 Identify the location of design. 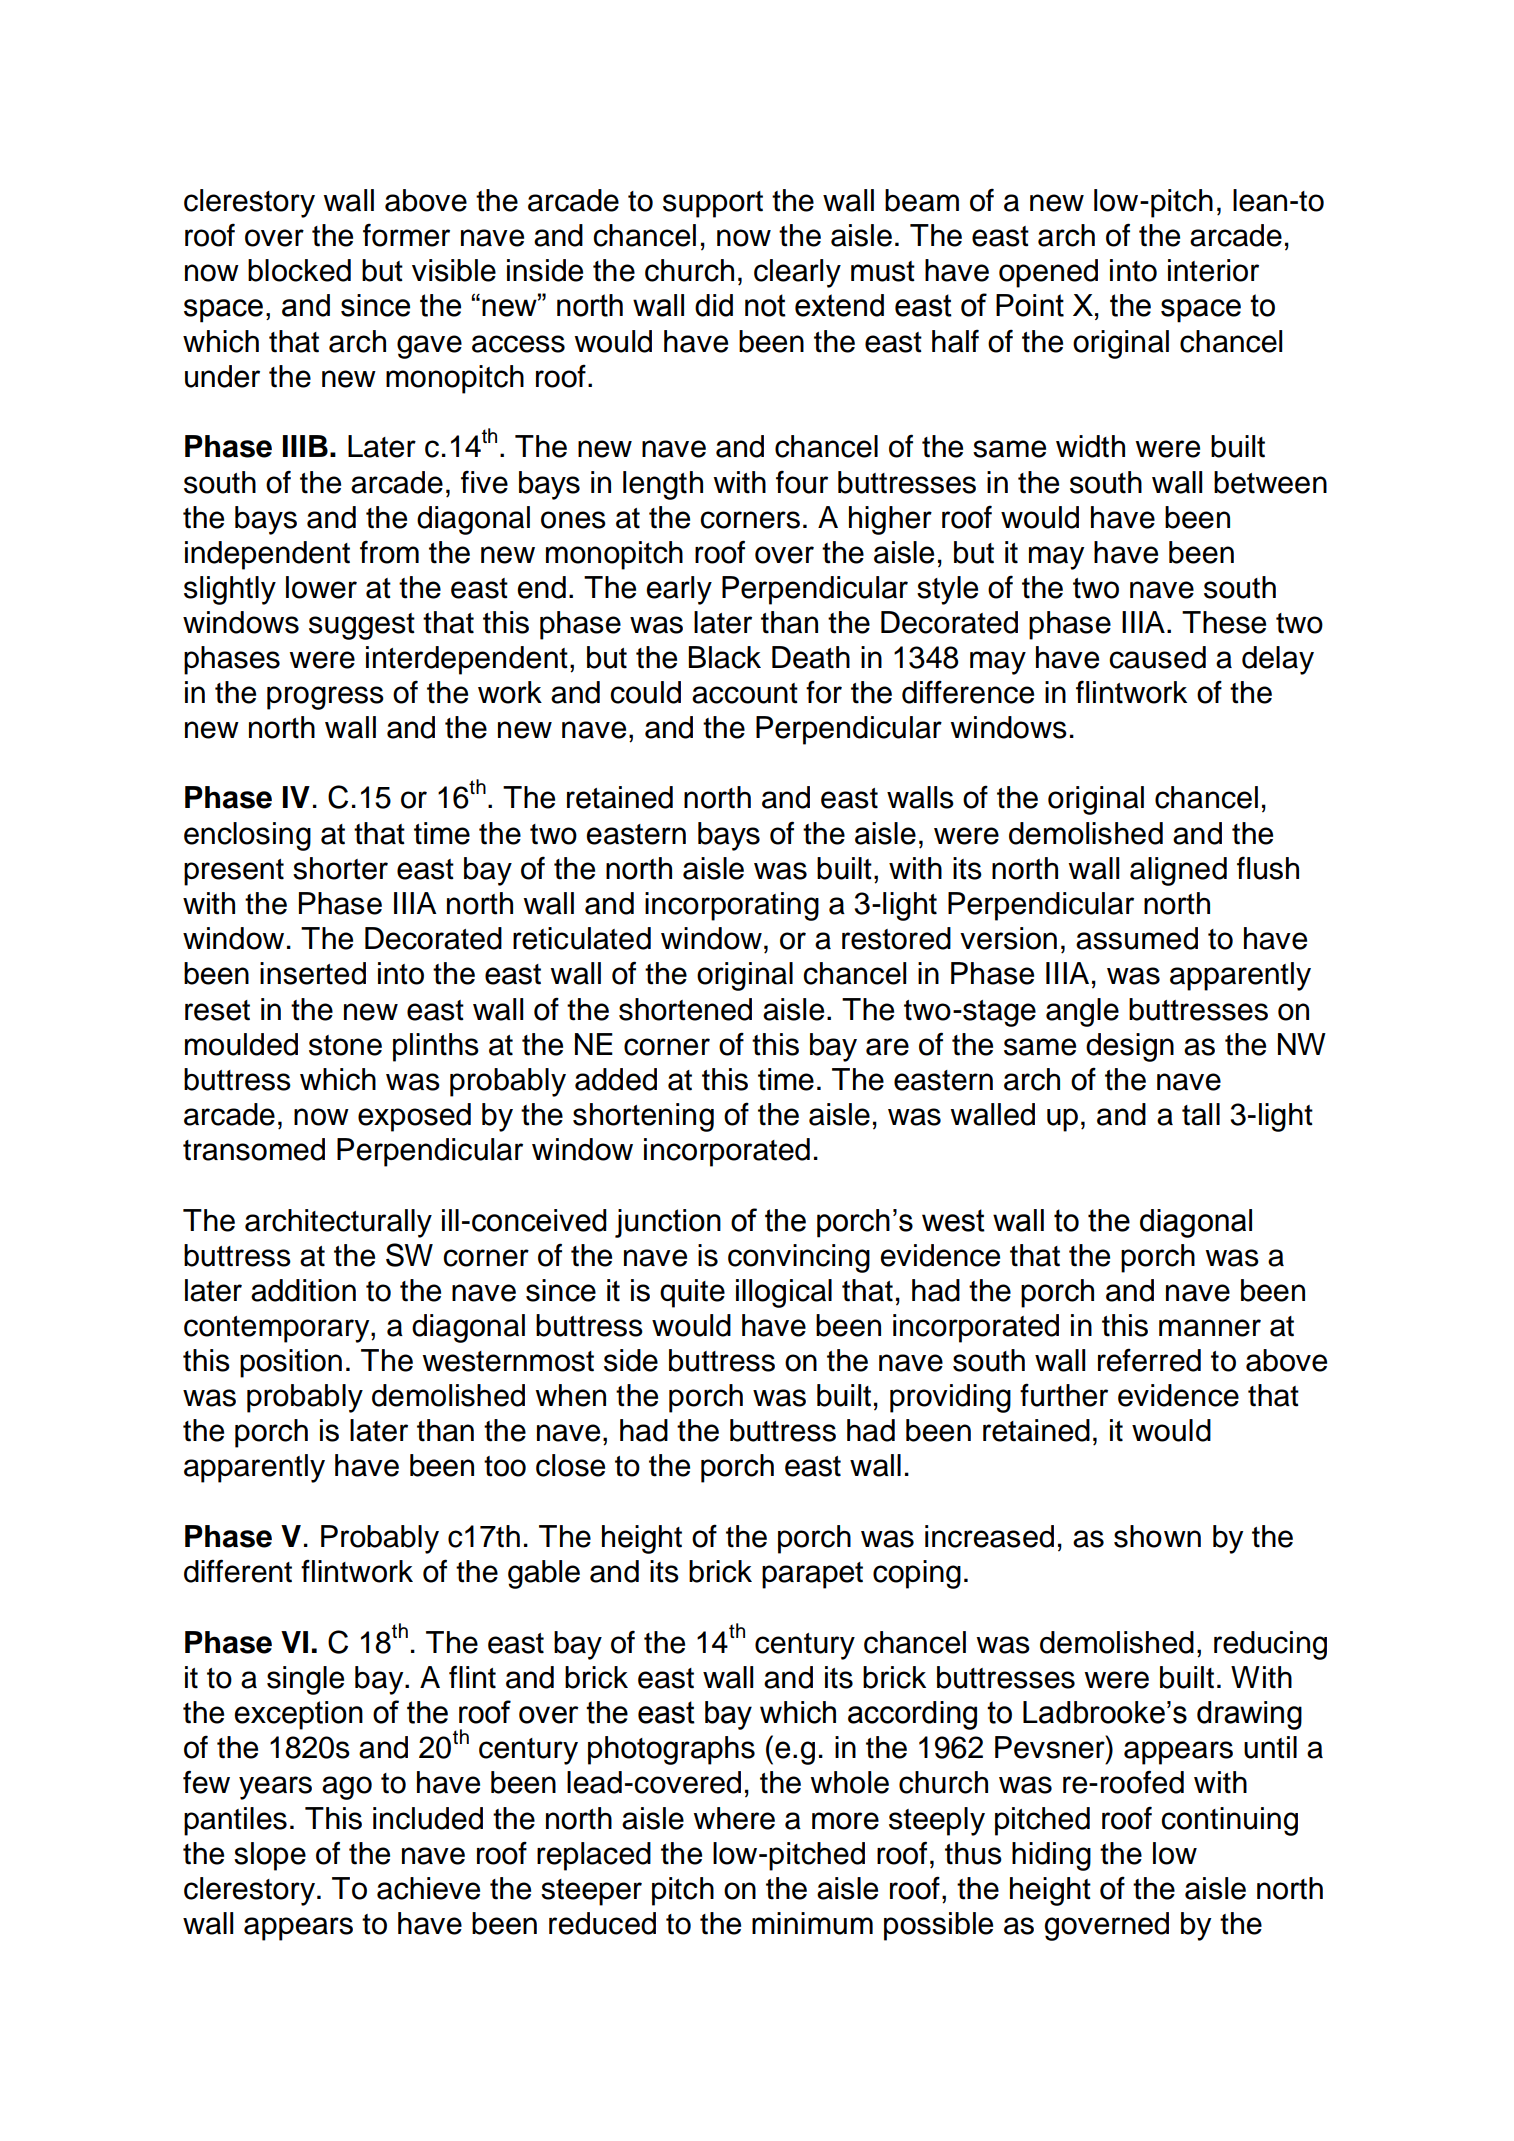
(1130, 1047).
